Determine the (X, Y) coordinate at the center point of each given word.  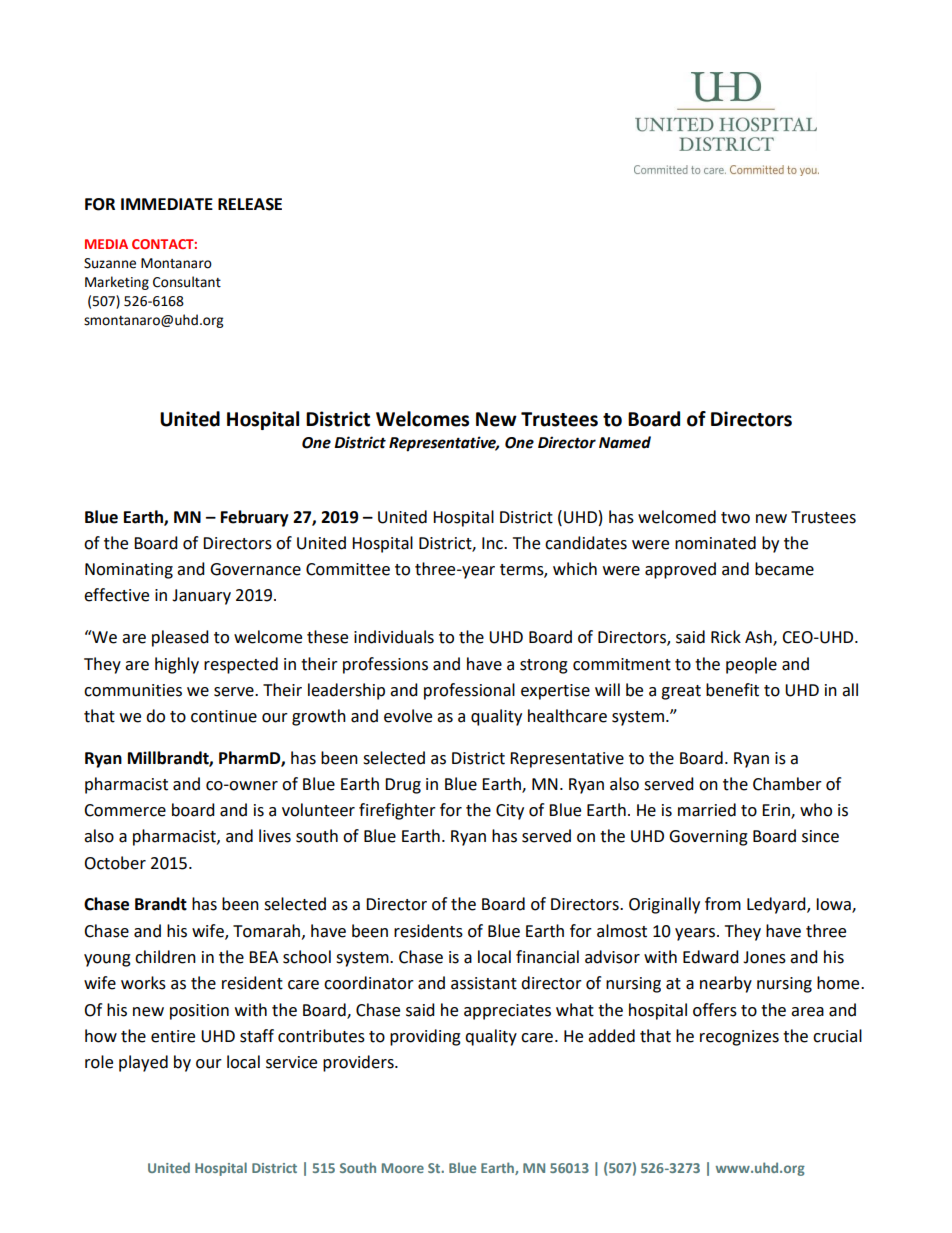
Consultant (187, 282)
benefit (732, 690)
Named (625, 442)
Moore (403, 1168)
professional (469, 691)
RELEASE (250, 204)
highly (177, 665)
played (143, 1063)
